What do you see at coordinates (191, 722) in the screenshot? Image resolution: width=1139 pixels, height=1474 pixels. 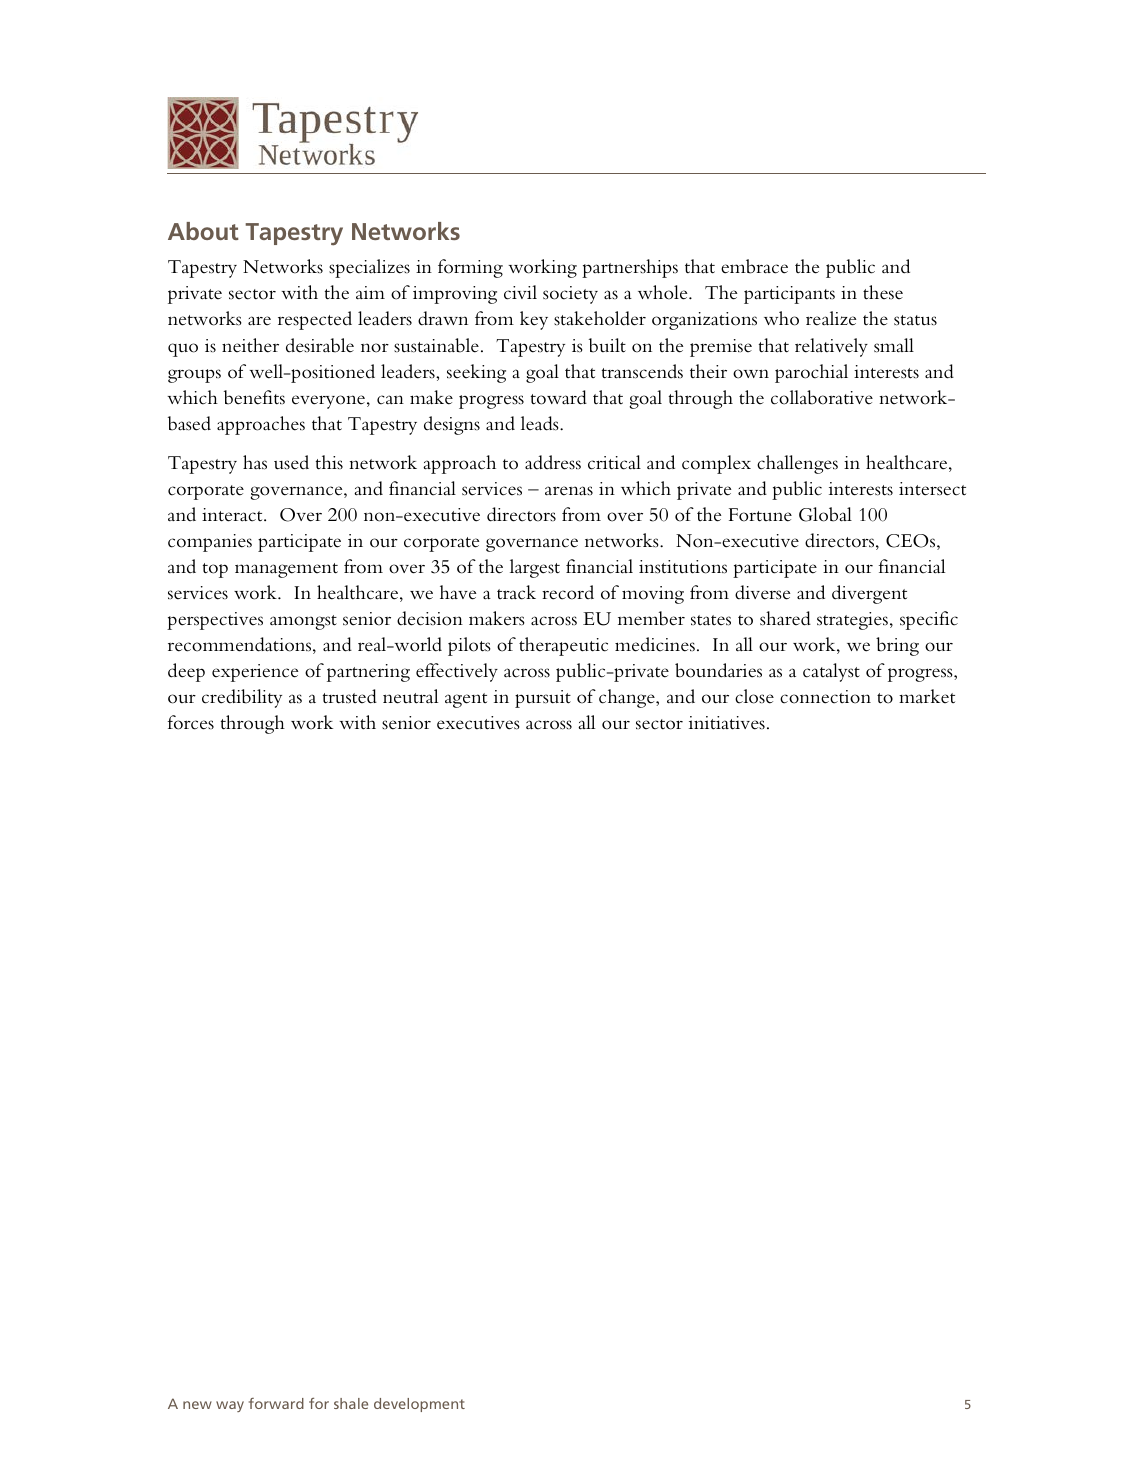 I see `forces` at bounding box center [191, 722].
